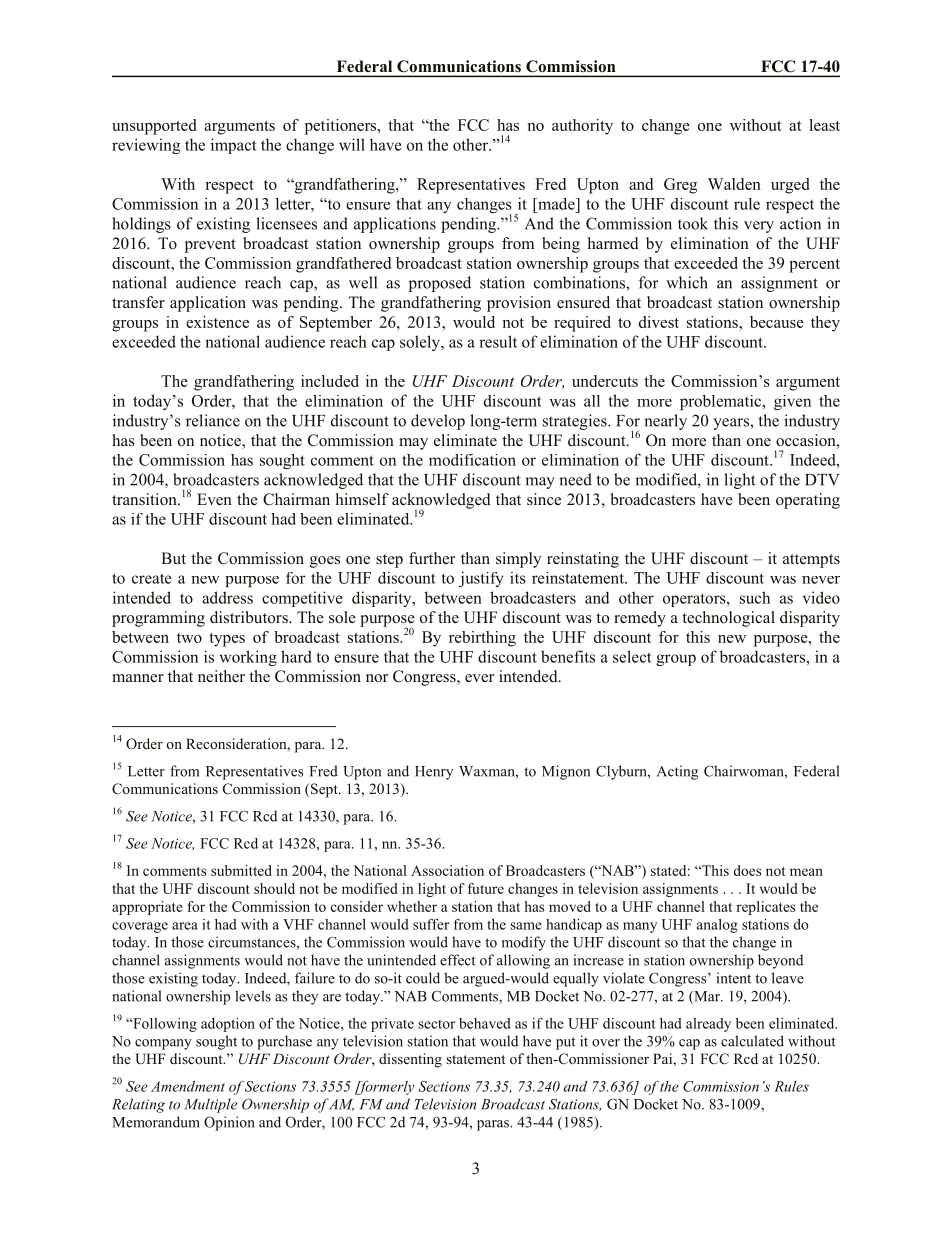 This image has width=952, height=1233. Describe the element at coordinates (482, 639) in the image. I see `rebirthing` at that location.
